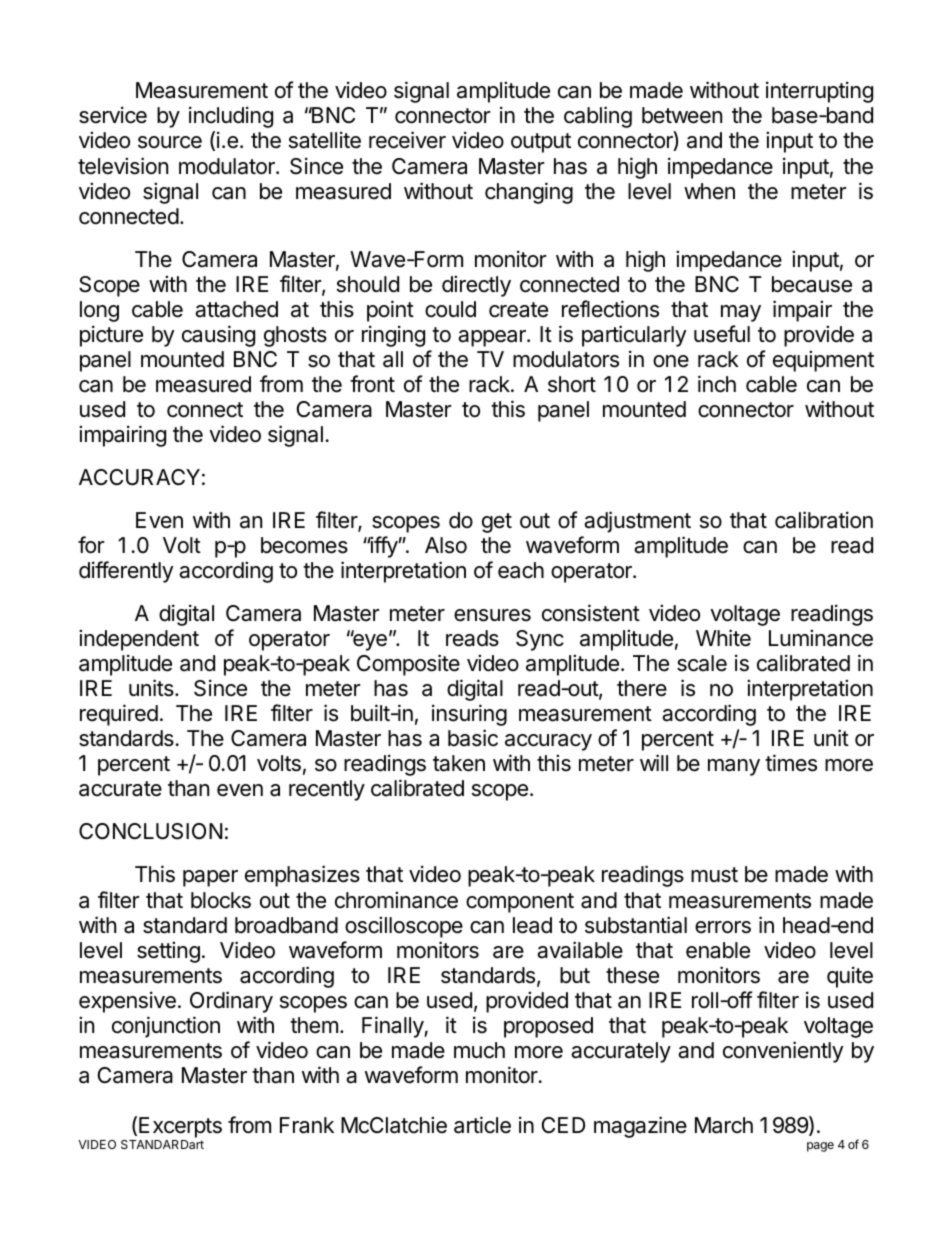 The image size is (952, 1233). Describe the element at coordinates (180, 1127) in the image. I see `Excerpts` at that location.
